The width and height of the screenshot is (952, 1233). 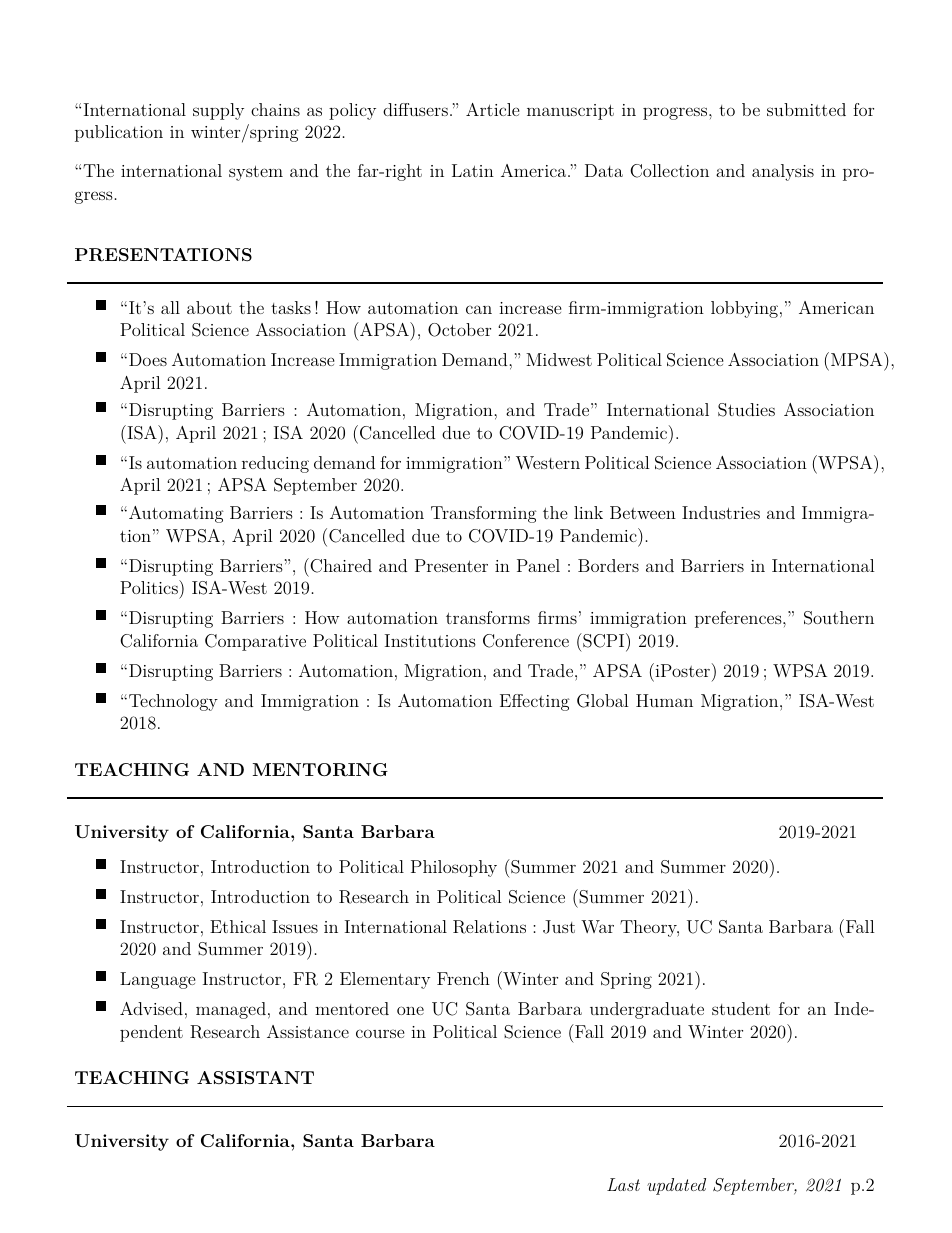 What do you see at coordinates (783, 172) in the screenshot?
I see `analysis` at bounding box center [783, 172].
